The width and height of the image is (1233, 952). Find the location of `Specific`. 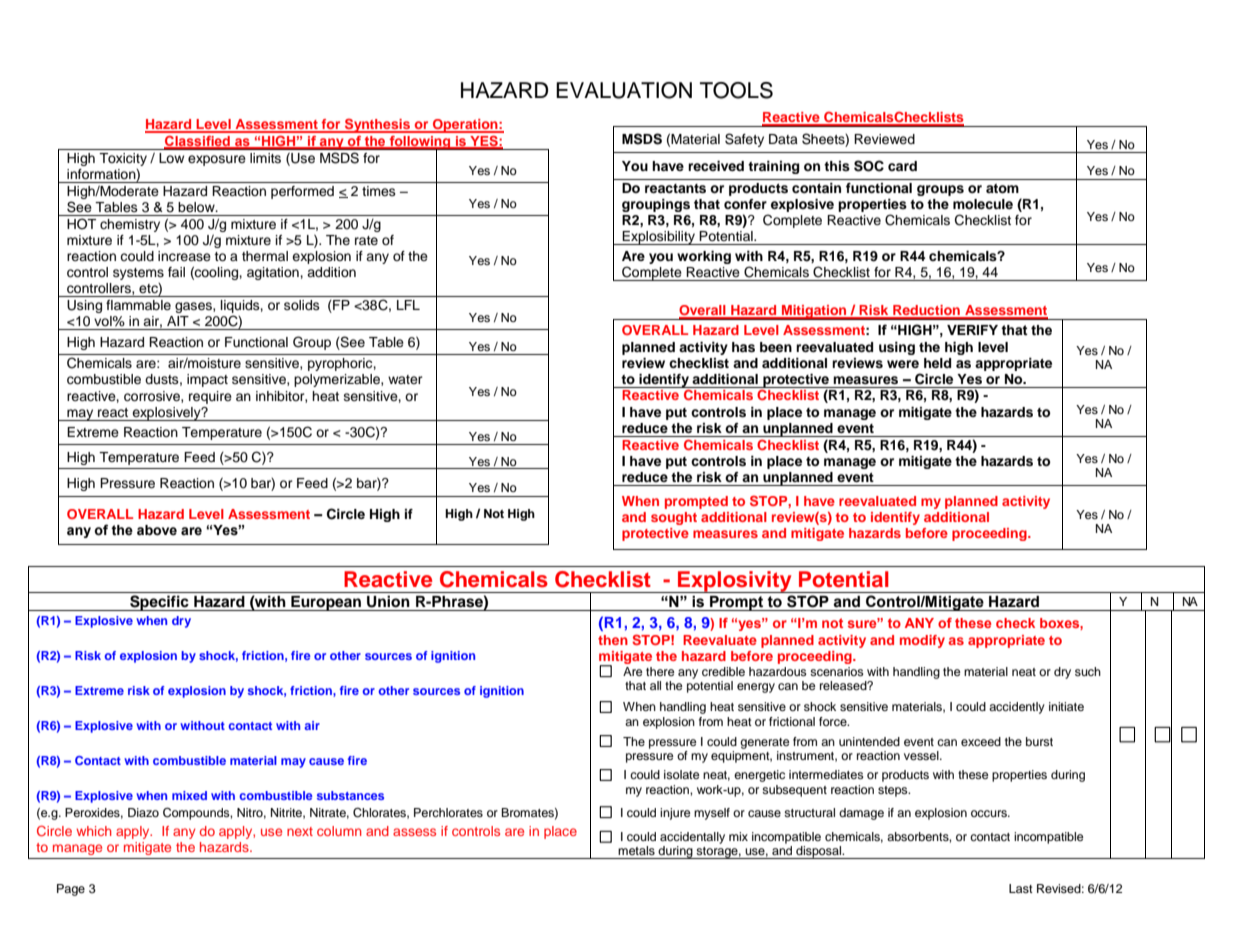

Specific is located at coordinates (159, 603).
